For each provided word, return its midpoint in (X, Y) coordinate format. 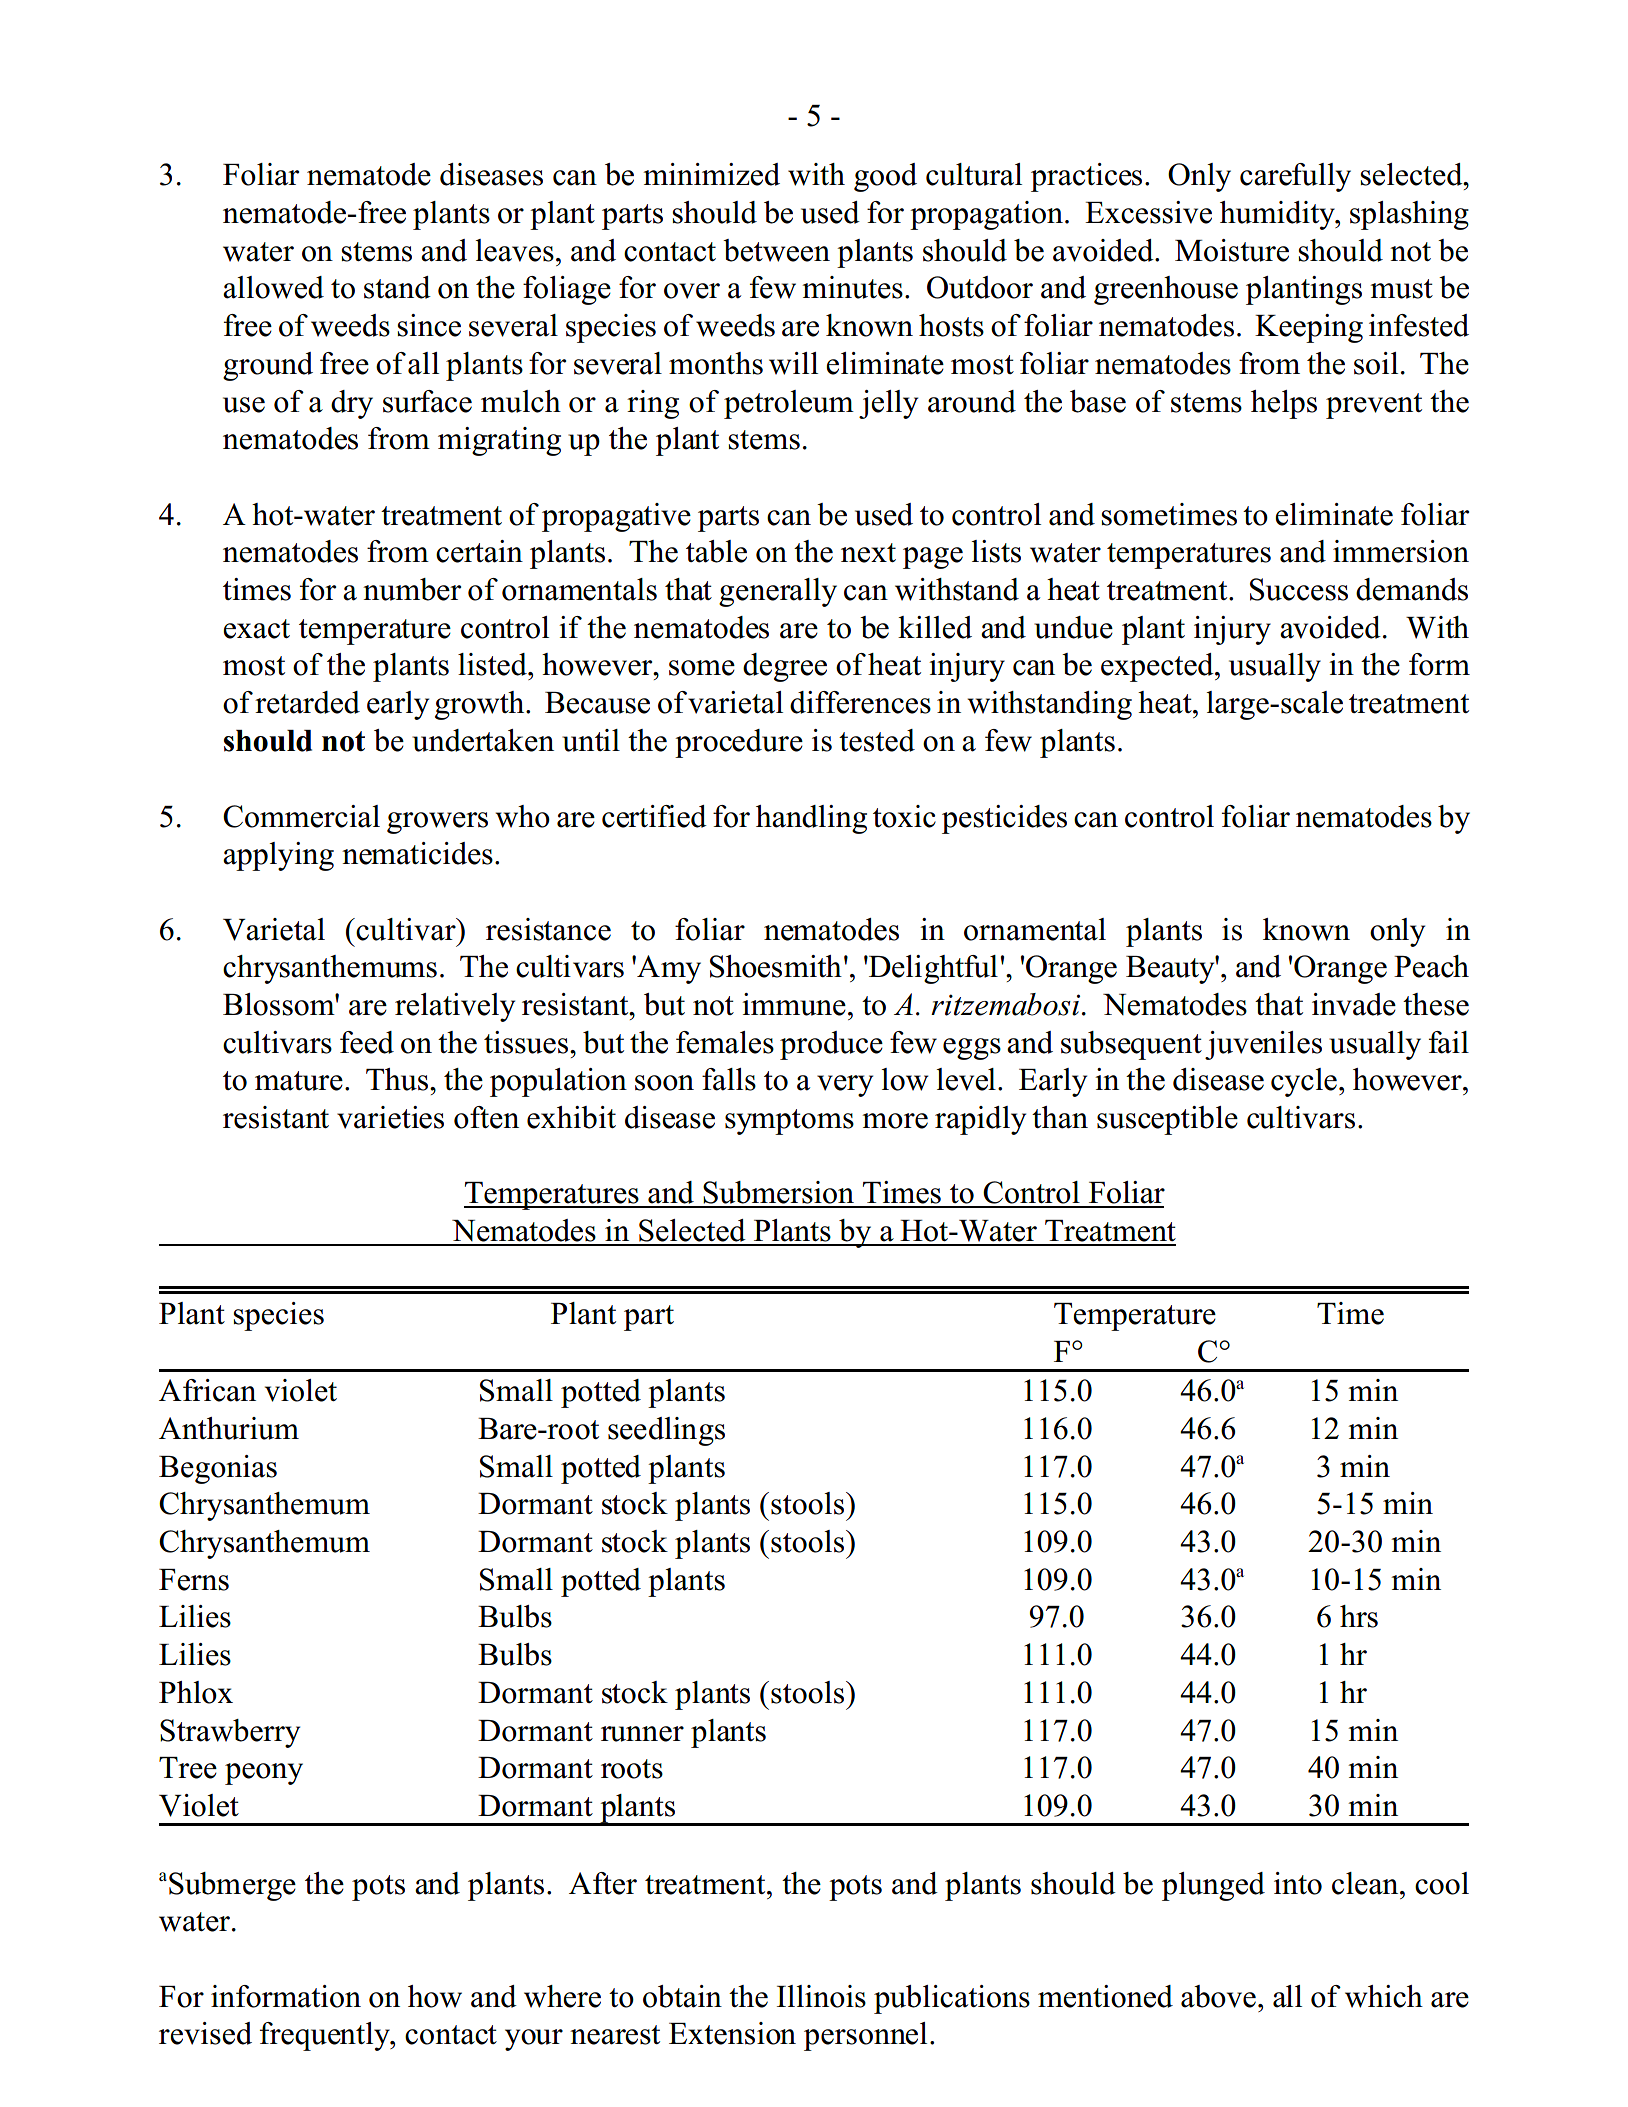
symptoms (789, 1122)
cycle (1304, 1082)
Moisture (1232, 250)
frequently (326, 2036)
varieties (390, 1117)
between (776, 250)
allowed (273, 287)
